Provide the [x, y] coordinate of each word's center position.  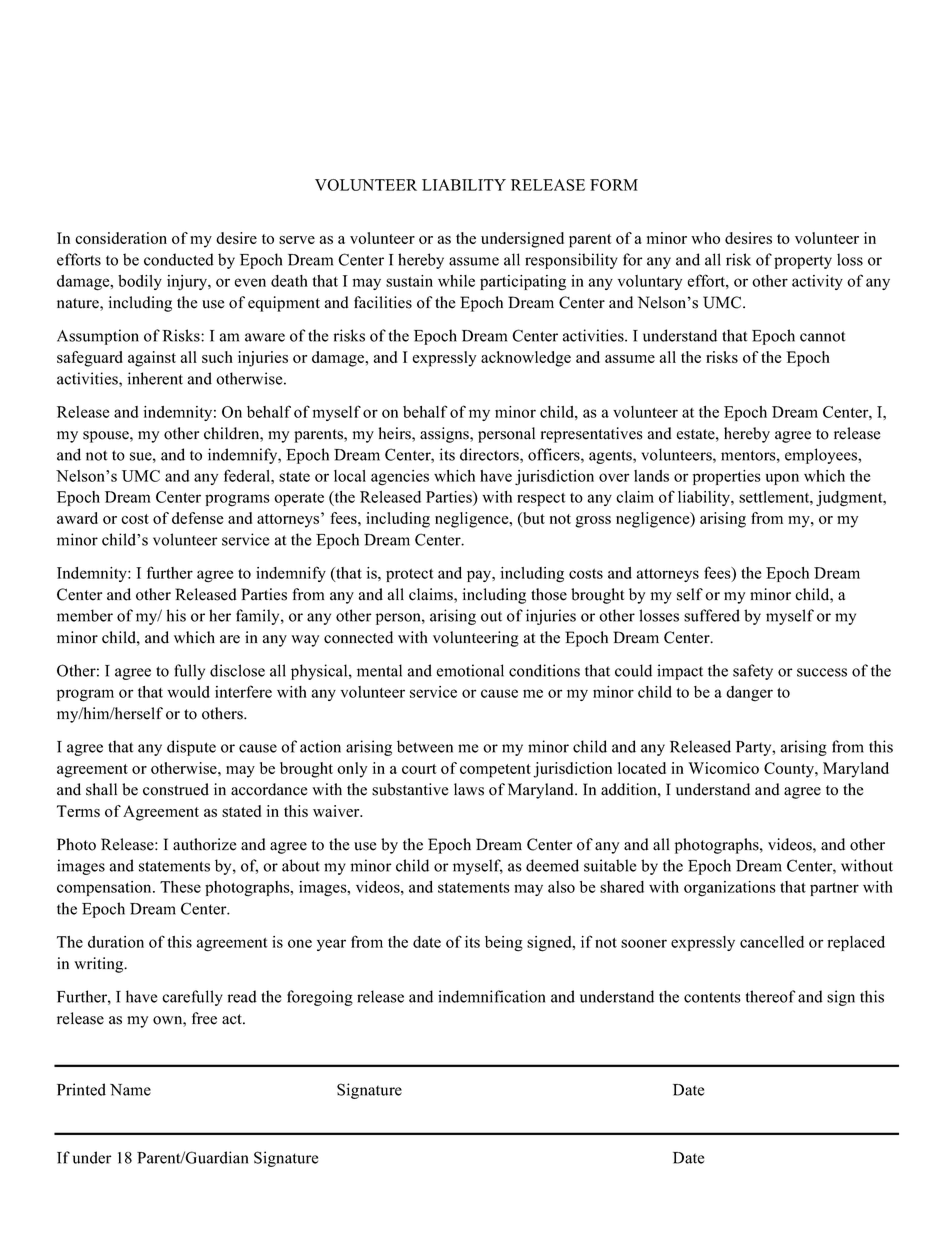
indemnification [491, 996]
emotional [470, 670]
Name [130, 1090]
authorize [205, 844]
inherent [155, 378]
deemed [552, 865]
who [705, 238]
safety [753, 672]
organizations [730, 888]
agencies [400, 478]
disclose [237, 670]
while [456, 281]
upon [782, 479]
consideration [121, 238]
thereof [770, 996]
